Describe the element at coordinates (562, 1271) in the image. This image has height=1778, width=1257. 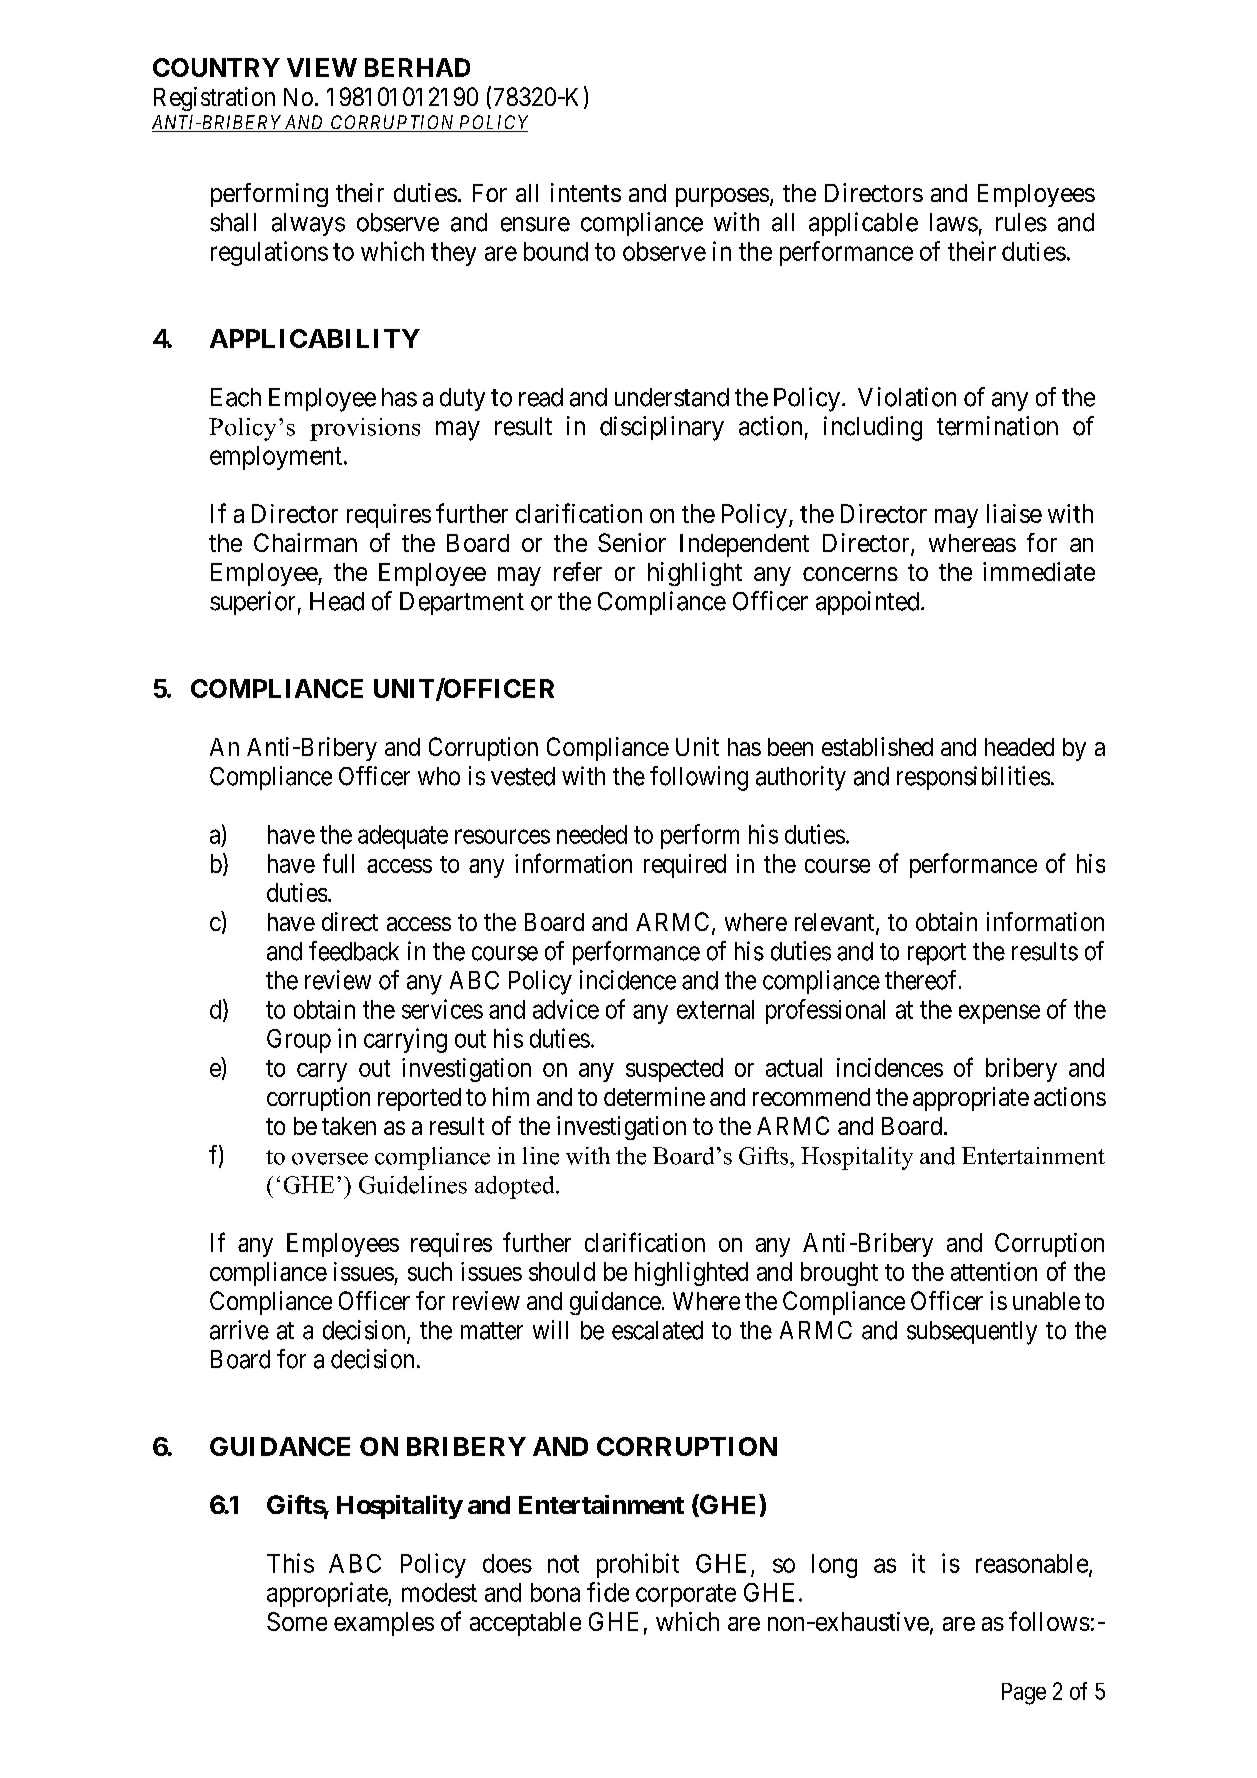
I see `should` at that location.
